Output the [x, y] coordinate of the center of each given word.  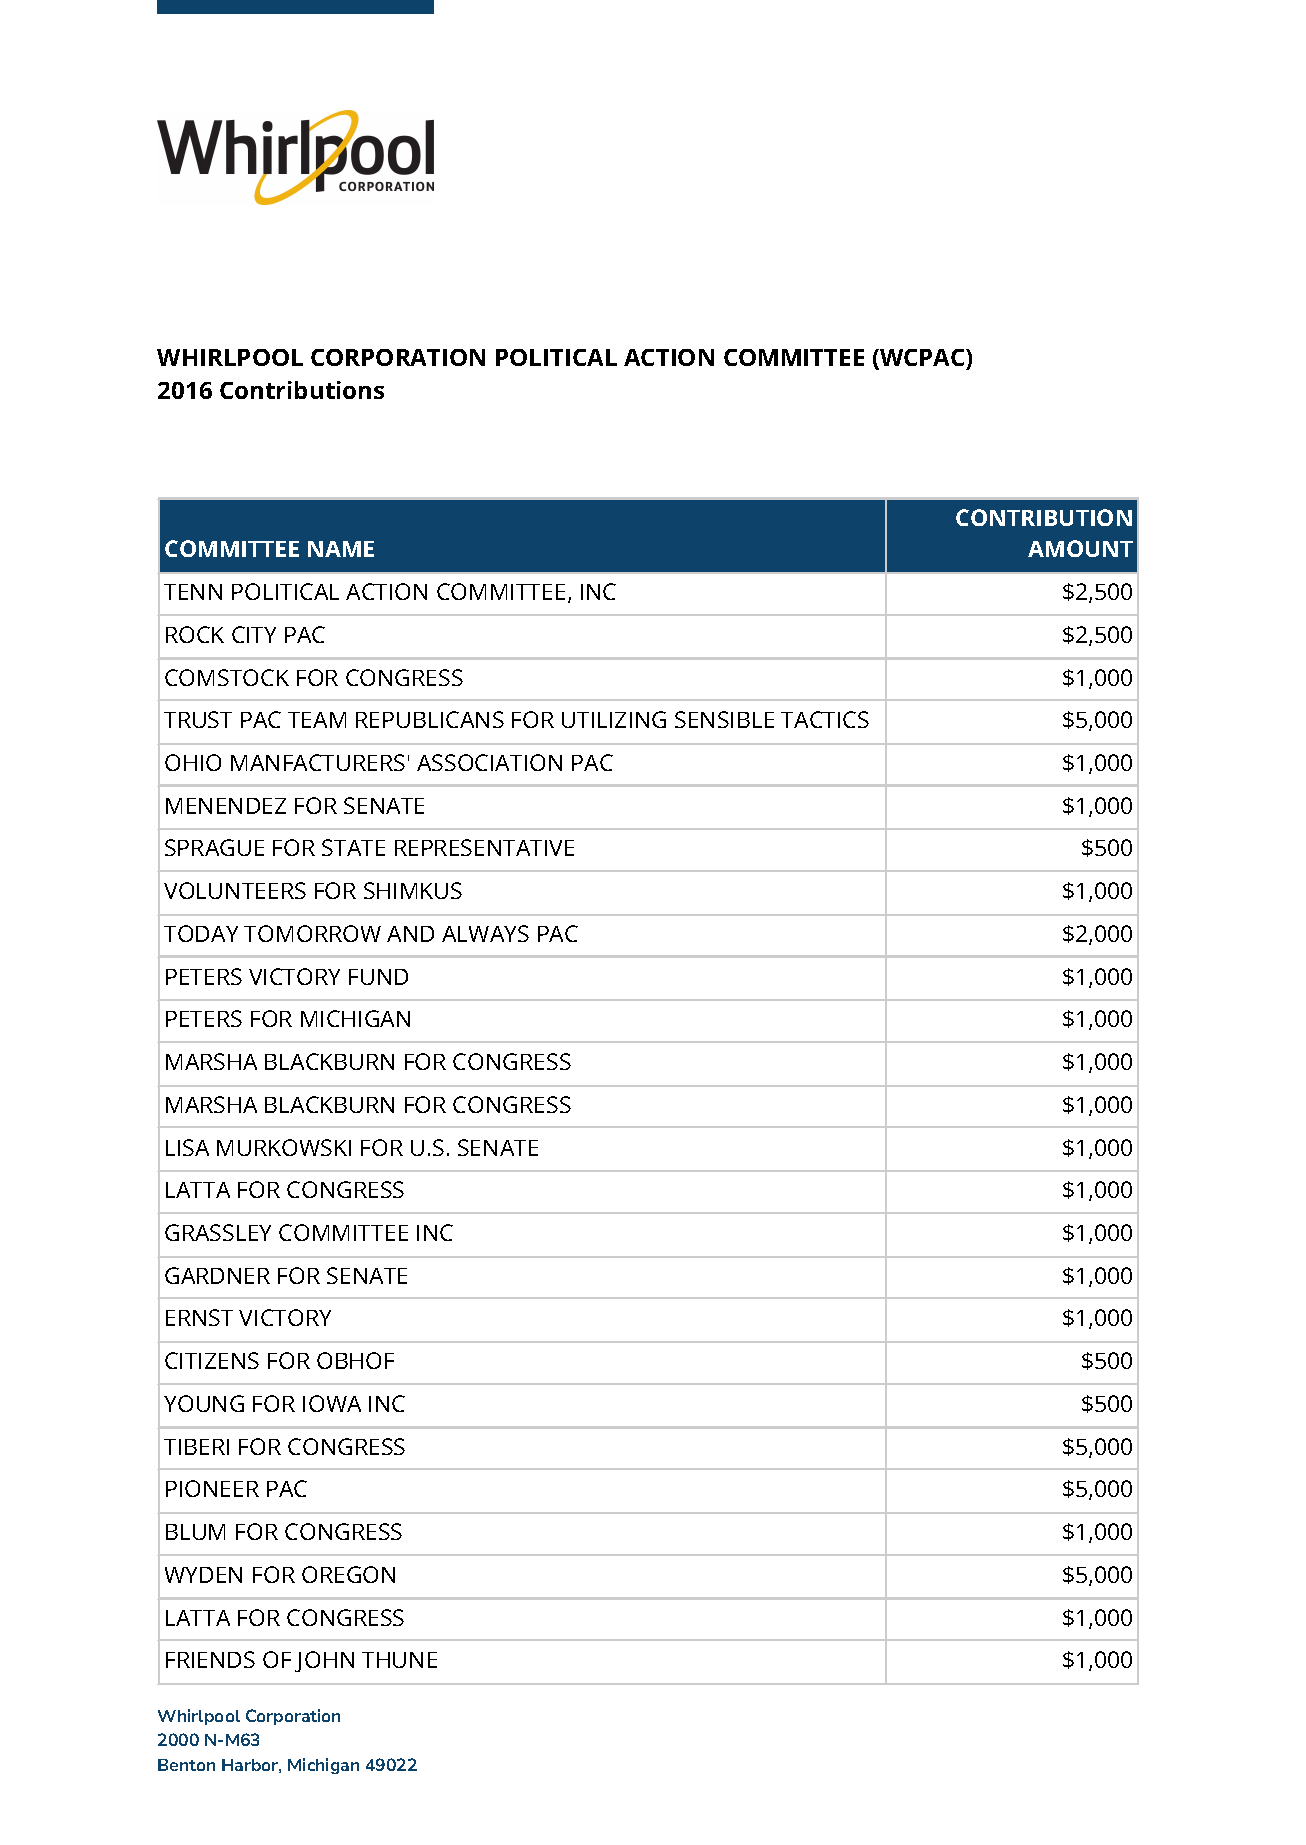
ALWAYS [485, 933]
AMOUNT [1080, 548]
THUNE [399, 1660]
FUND [378, 977]
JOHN [324, 1661]
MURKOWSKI [284, 1147]
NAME [341, 549]
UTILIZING [614, 719]
